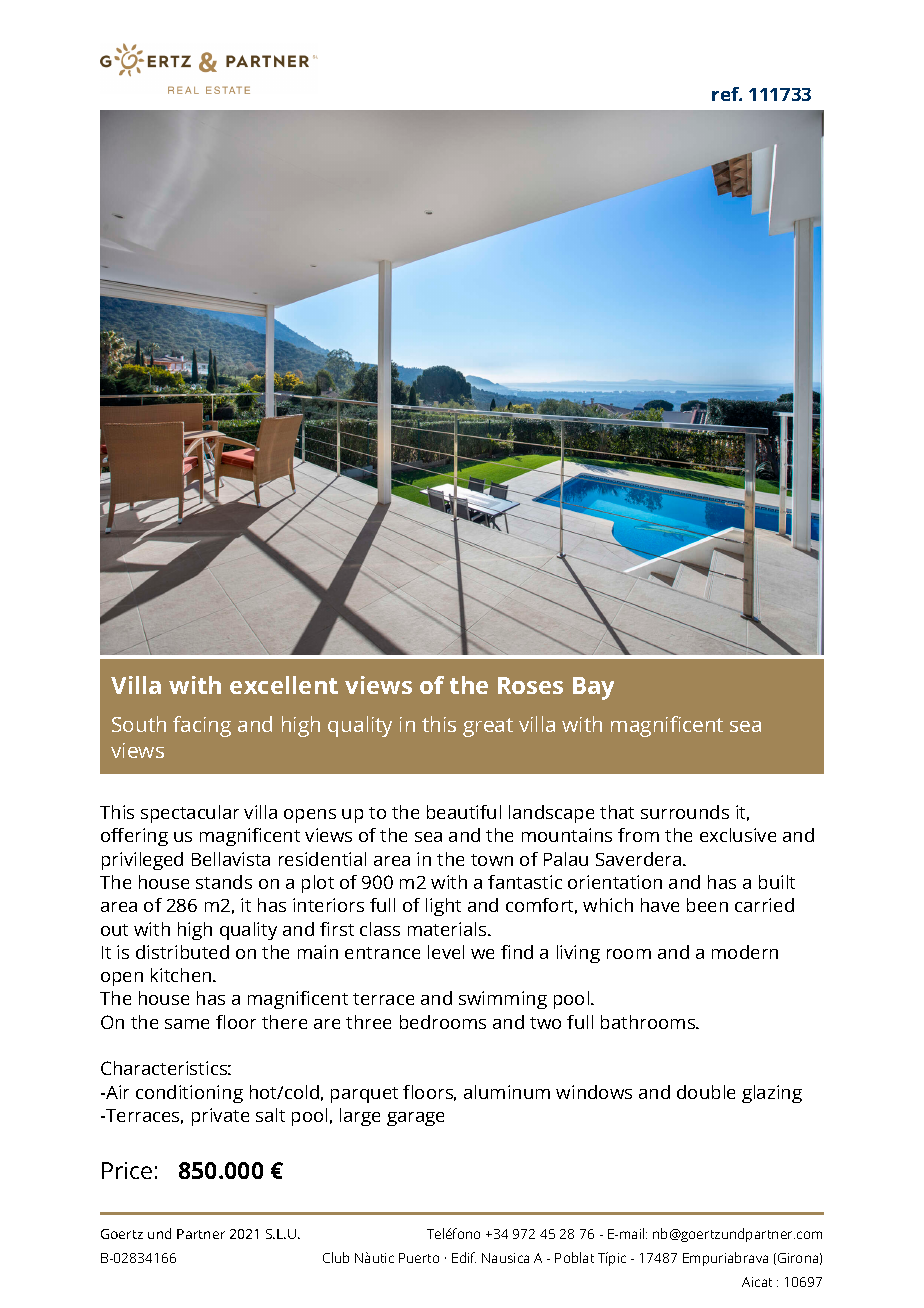 Image resolution: width=924 pixels, height=1308 pixels. What do you see at coordinates (202, 726) in the screenshot?
I see `facing` at bounding box center [202, 726].
